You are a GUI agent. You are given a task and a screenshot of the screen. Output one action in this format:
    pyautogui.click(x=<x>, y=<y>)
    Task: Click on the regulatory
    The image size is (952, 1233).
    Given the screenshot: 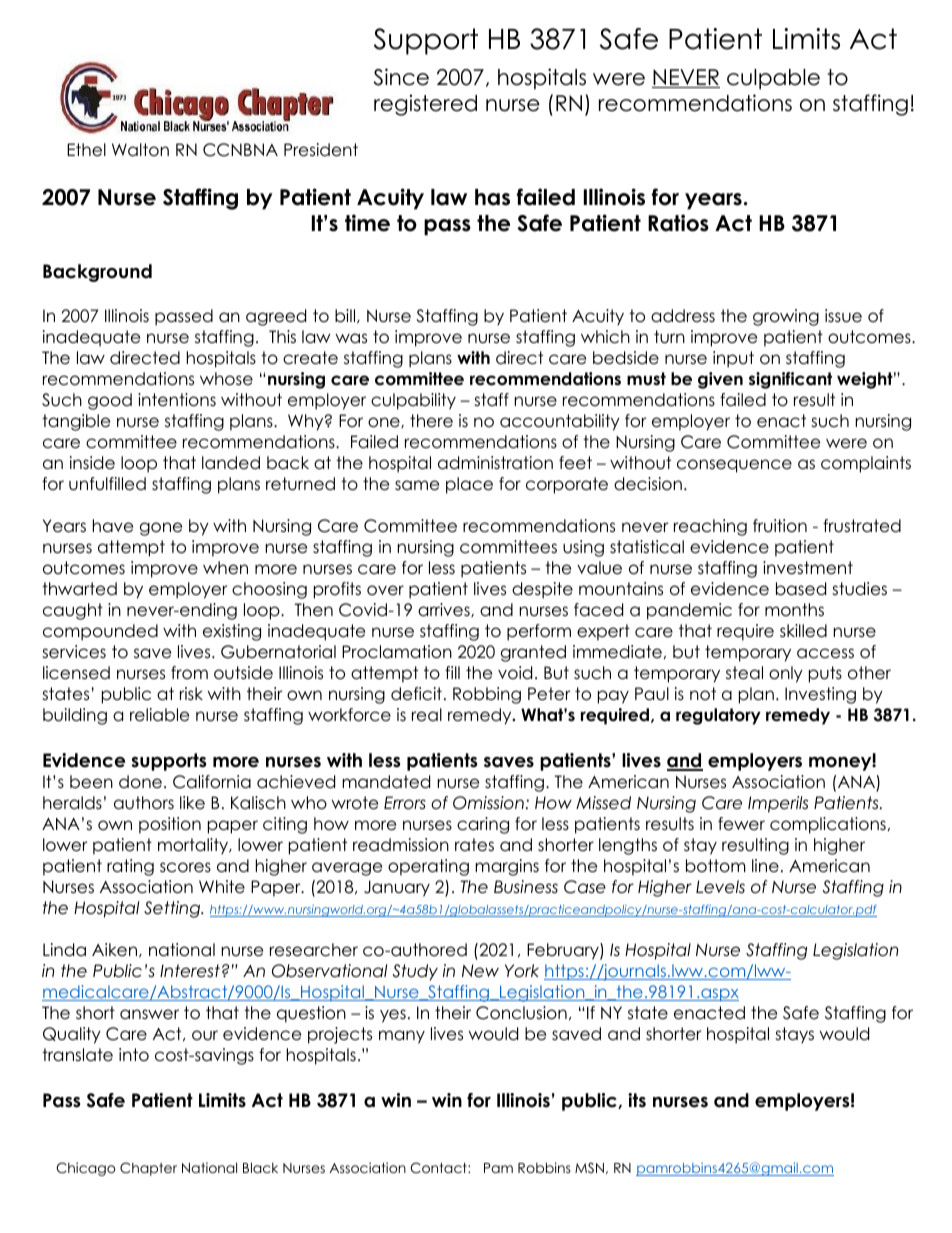 What is the action you would take?
    pyautogui.click(x=718, y=716)
